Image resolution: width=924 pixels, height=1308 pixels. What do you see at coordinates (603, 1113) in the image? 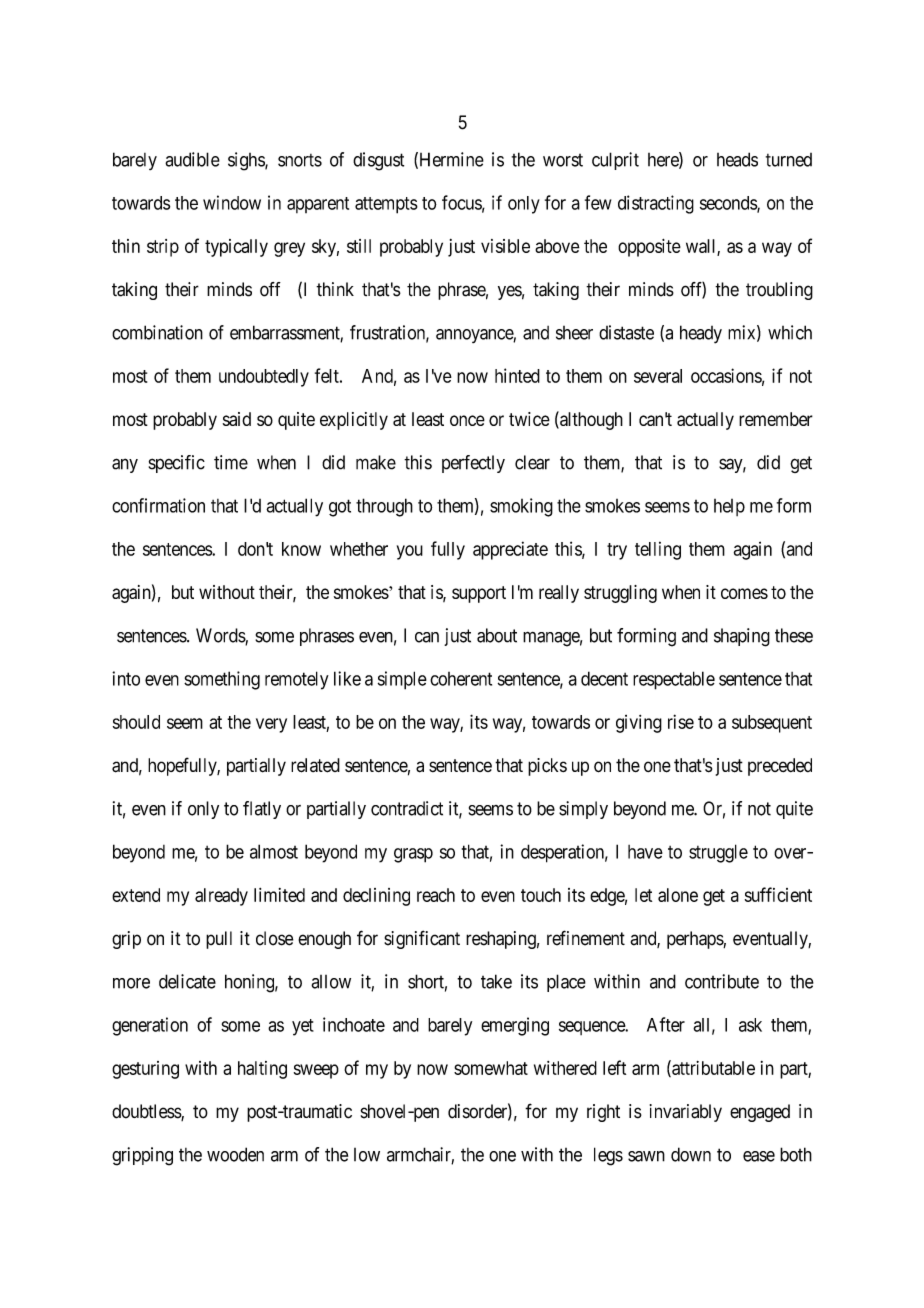
I see `right` at bounding box center [603, 1113].
